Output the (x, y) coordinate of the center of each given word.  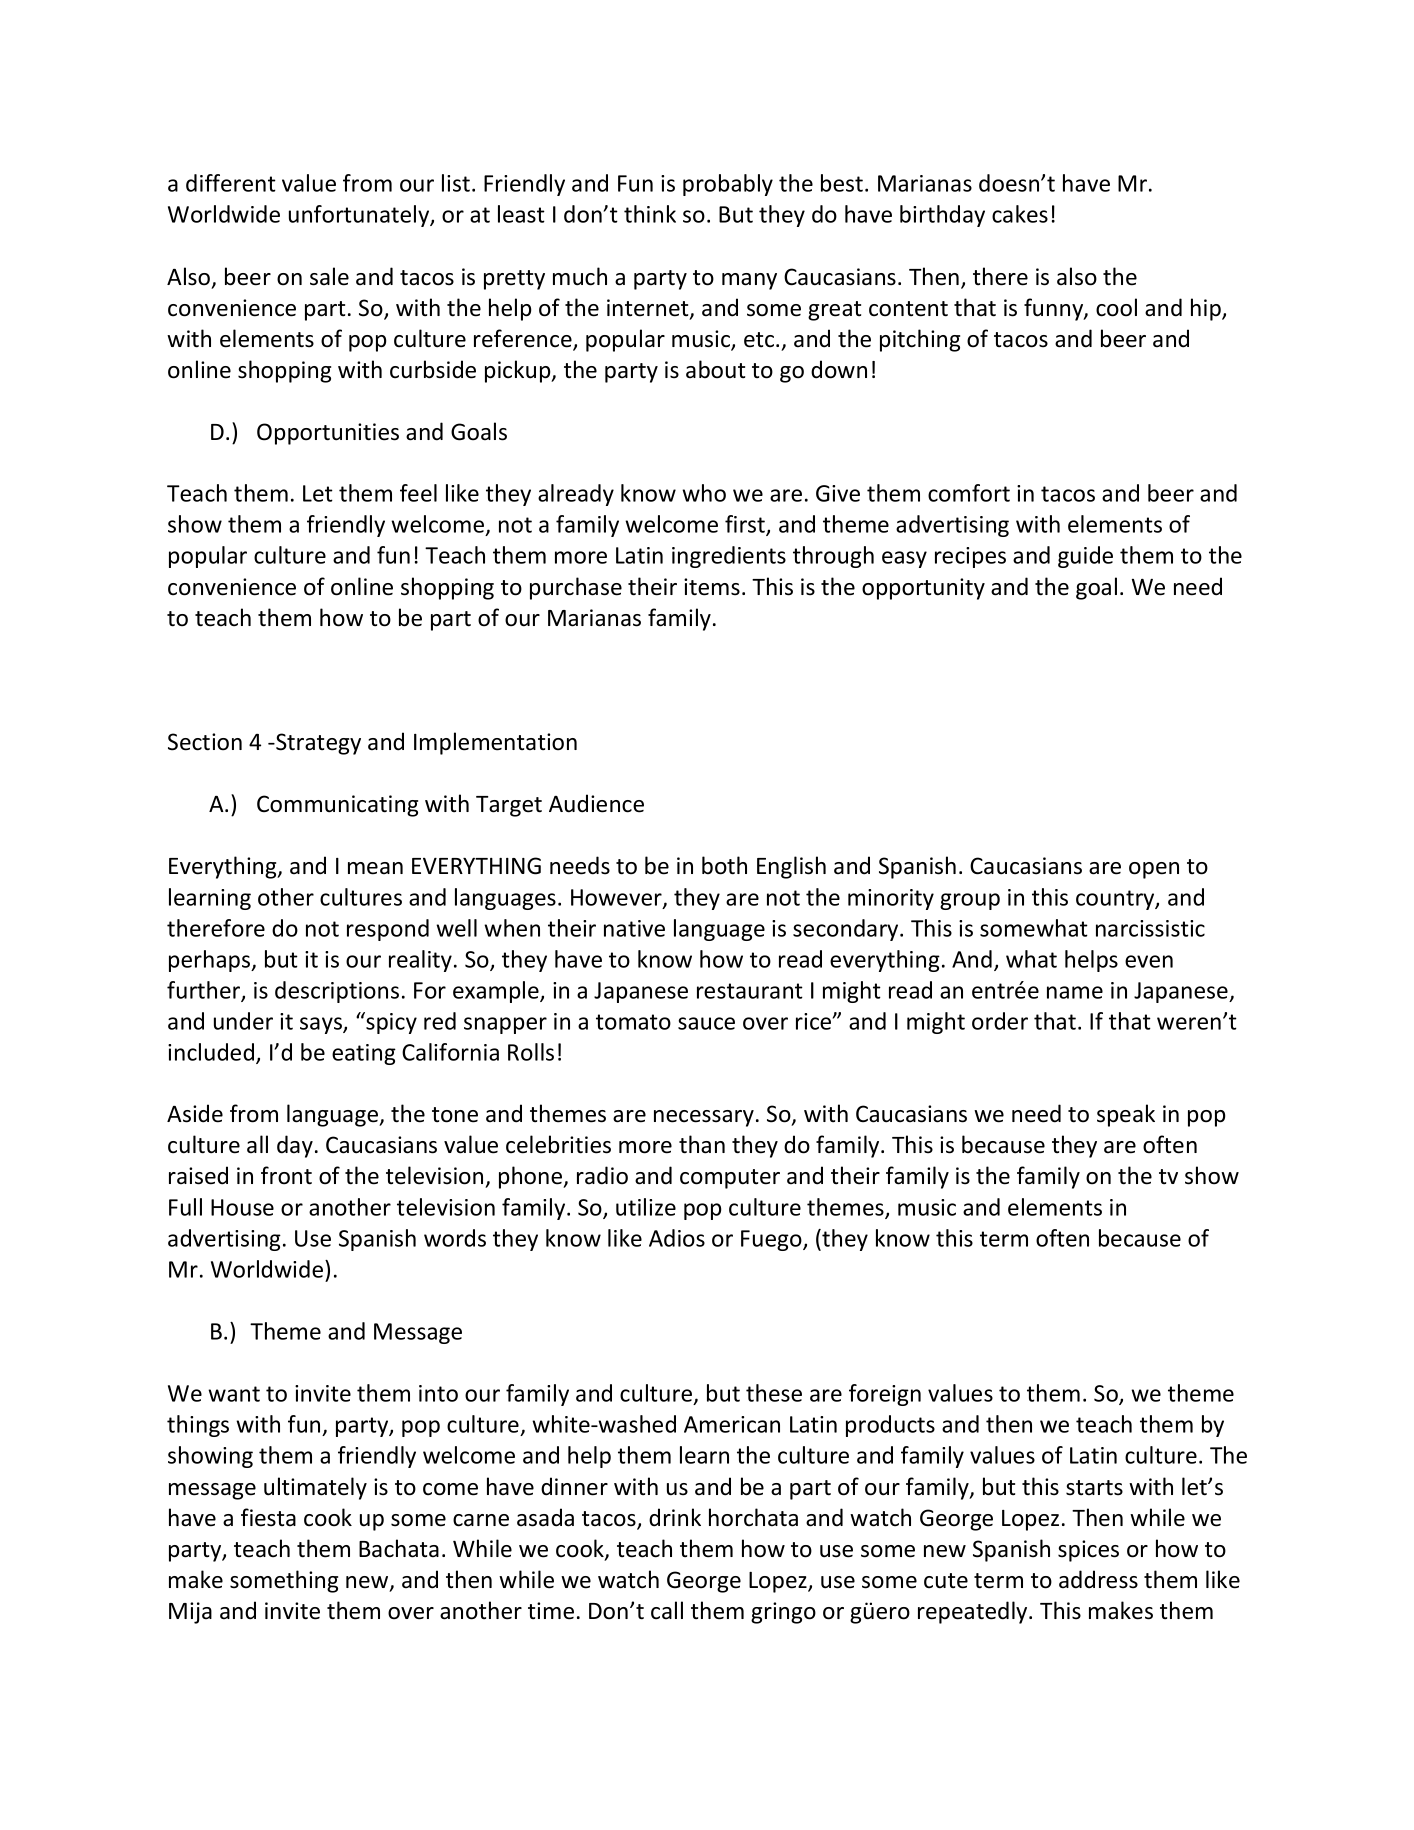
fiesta (268, 1517)
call (667, 1610)
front (286, 1175)
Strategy (317, 744)
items (712, 587)
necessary (704, 1118)
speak (1126, 1115)
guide (1085, 557)
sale (329, 276)
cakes (1020, 214)
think (650, 214)
